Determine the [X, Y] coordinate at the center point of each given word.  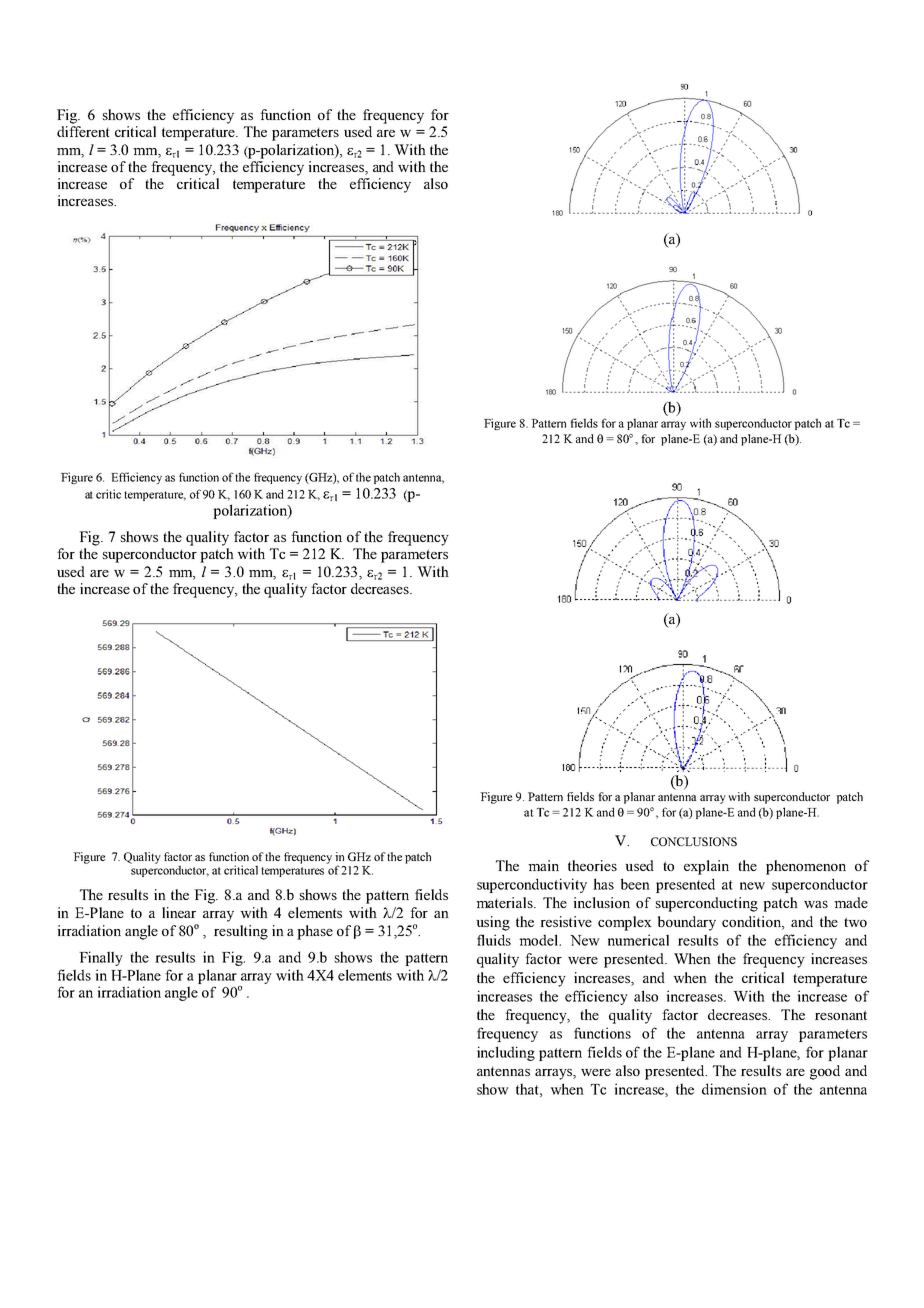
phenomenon [806, 867]
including [506, 1053]
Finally [101, 958]
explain [706, 867]
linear [179, 912]
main [543, 865]
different [83, 131]
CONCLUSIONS [694, 841]
